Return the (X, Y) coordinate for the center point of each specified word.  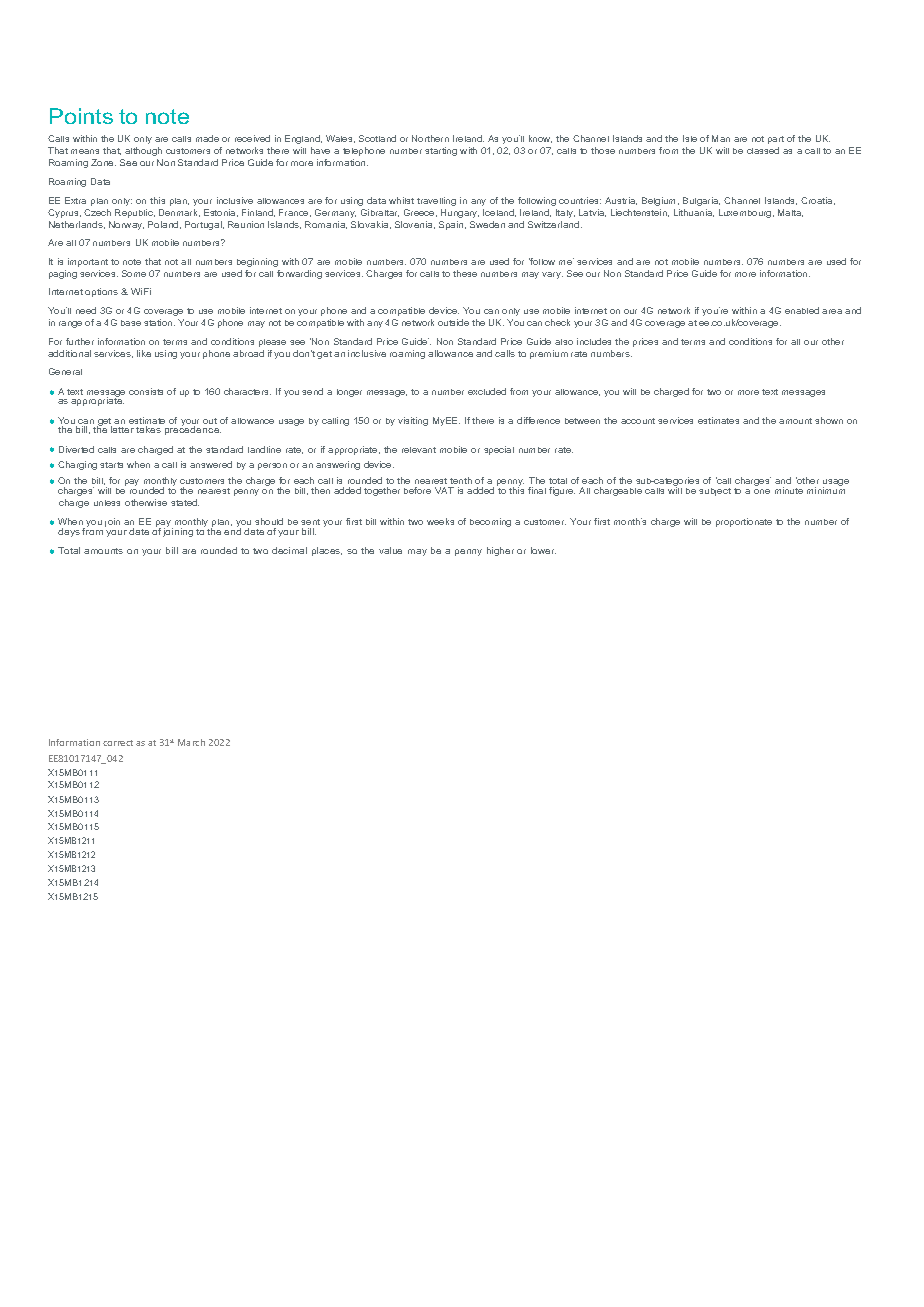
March (191, 742)
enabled (802, 310)
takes (148, 429)
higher (500, 551)
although (143, 151)
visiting (413, 421)
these (465, 273)
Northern (430, 138)
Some (134, 273)
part (776, 140)
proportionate (744, 522)
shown (829, 420)
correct (118, 743)
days (69, 532)
